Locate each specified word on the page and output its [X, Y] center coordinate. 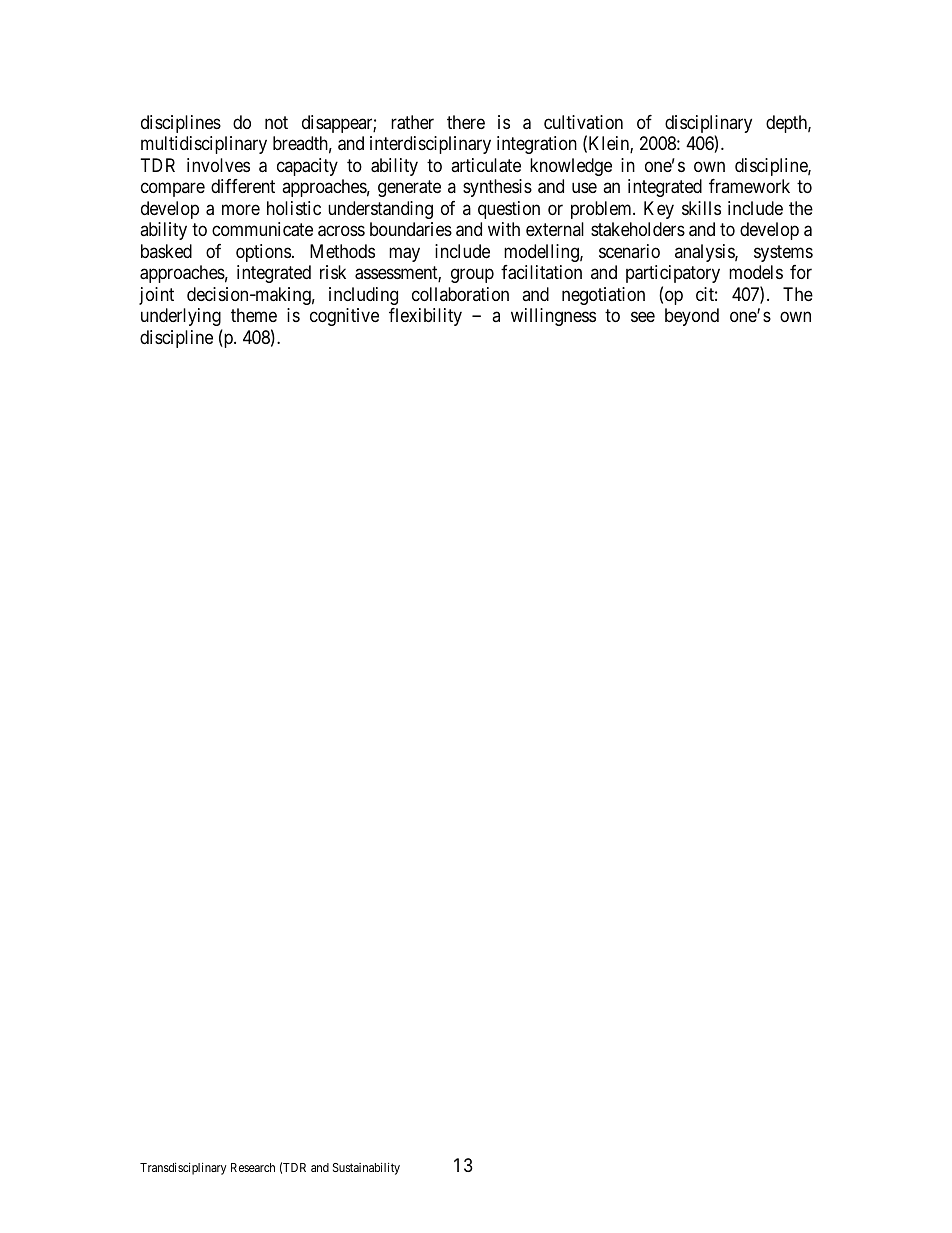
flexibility [425, 317]
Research [253, 1167]
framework [749, 186]
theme [254, 315]
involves [218, 165]
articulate [486, 165]
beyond [692, 317]
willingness [553, 317]
